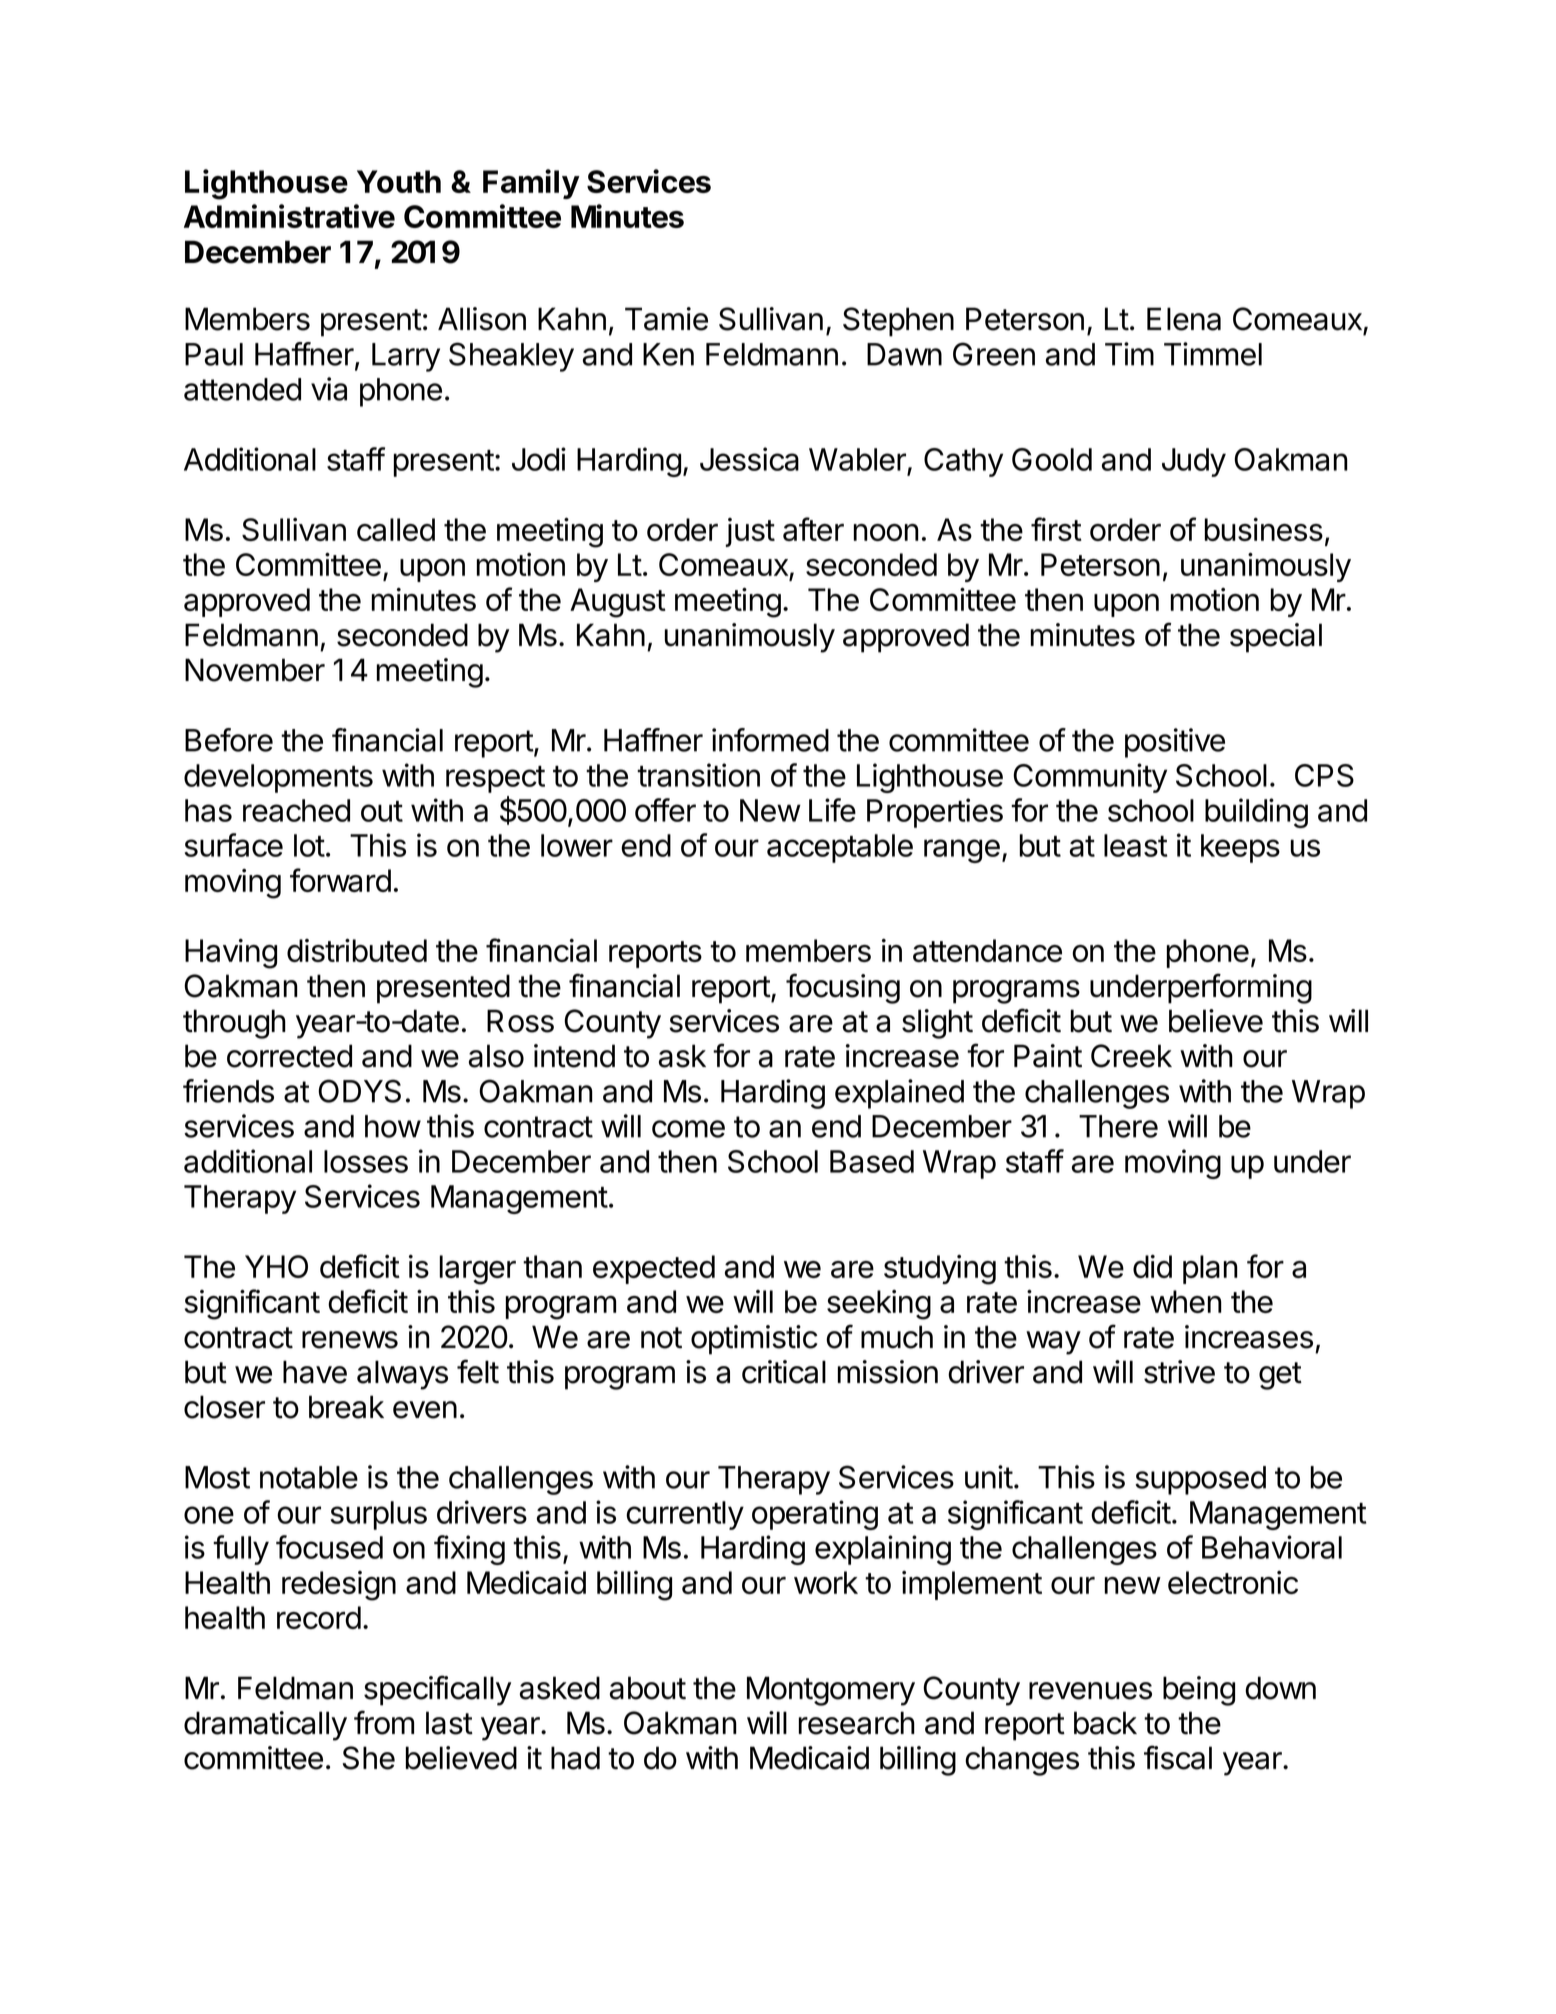  Describe the element at coordinates (1184, 319) in the page. I see `Elena` at that location.
